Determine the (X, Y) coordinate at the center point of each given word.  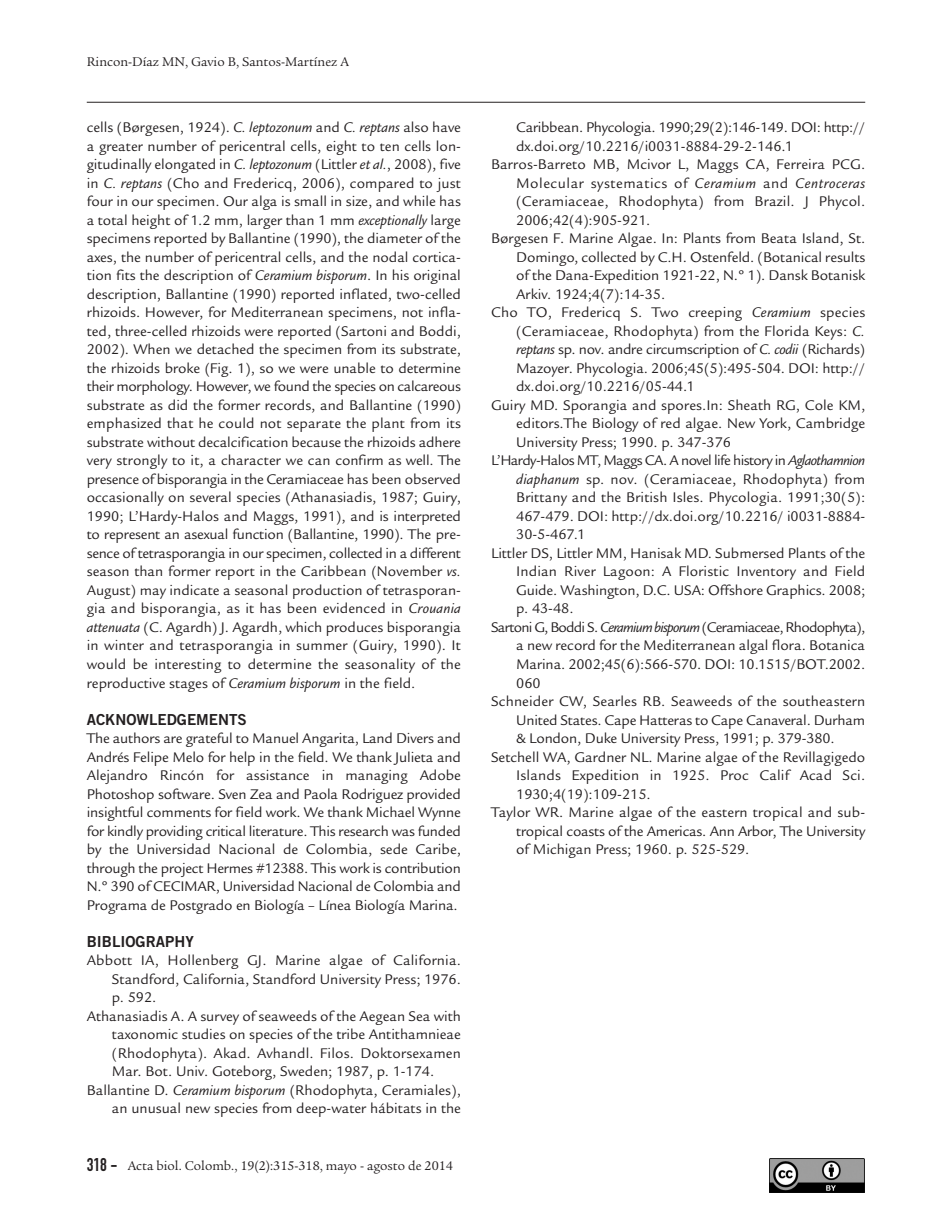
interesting (188, 666)
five (450, 163)
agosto (386, 1168)
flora (788, 644)
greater (121, 149)
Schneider (522, 700)
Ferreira (801, 164)
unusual (156, 1107)
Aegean (381, 1018)
